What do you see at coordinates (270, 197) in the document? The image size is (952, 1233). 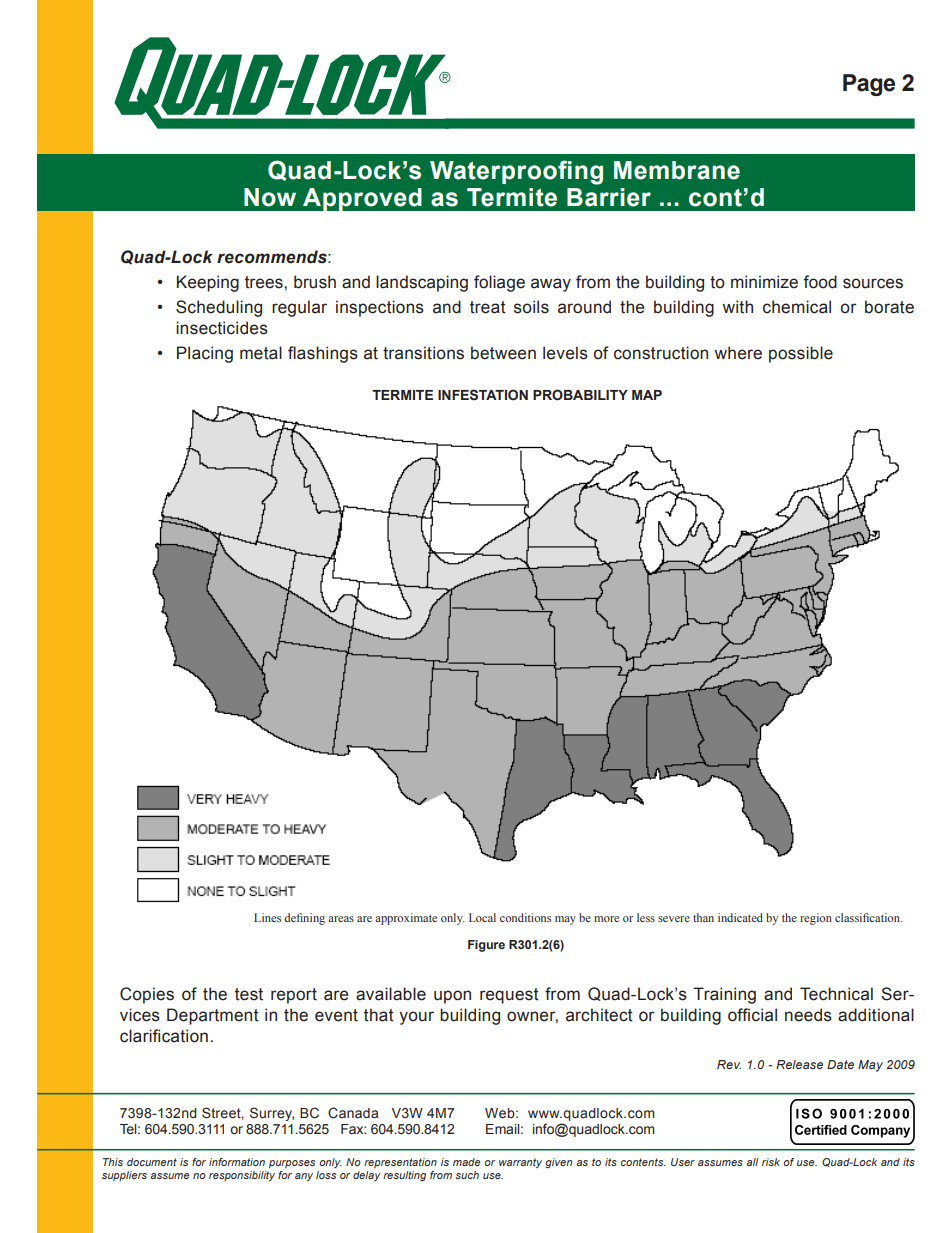 I see `Now` at bounding box center [270, 197].
